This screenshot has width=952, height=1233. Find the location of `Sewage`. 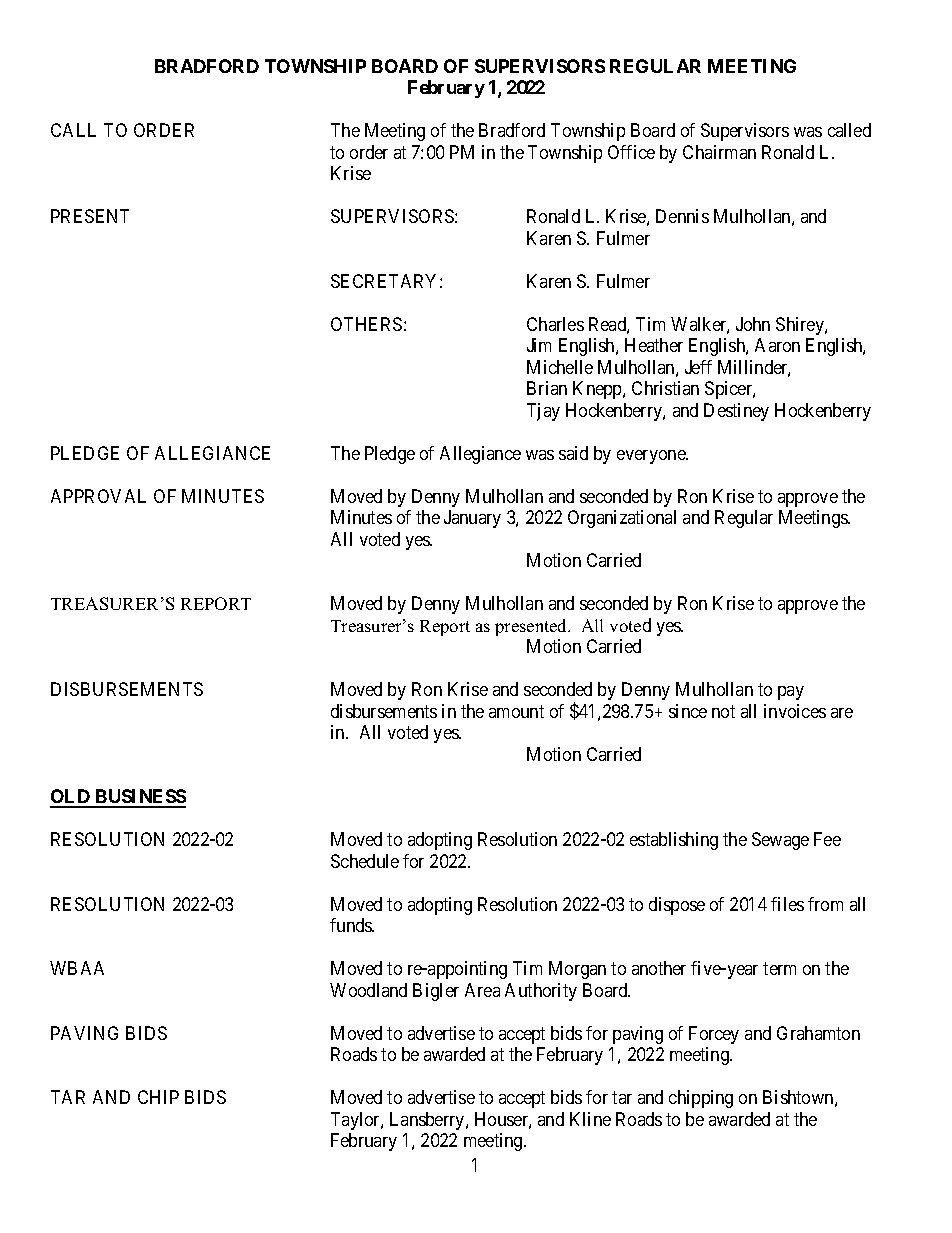

Sewage is located at coordinates (780, 841).
